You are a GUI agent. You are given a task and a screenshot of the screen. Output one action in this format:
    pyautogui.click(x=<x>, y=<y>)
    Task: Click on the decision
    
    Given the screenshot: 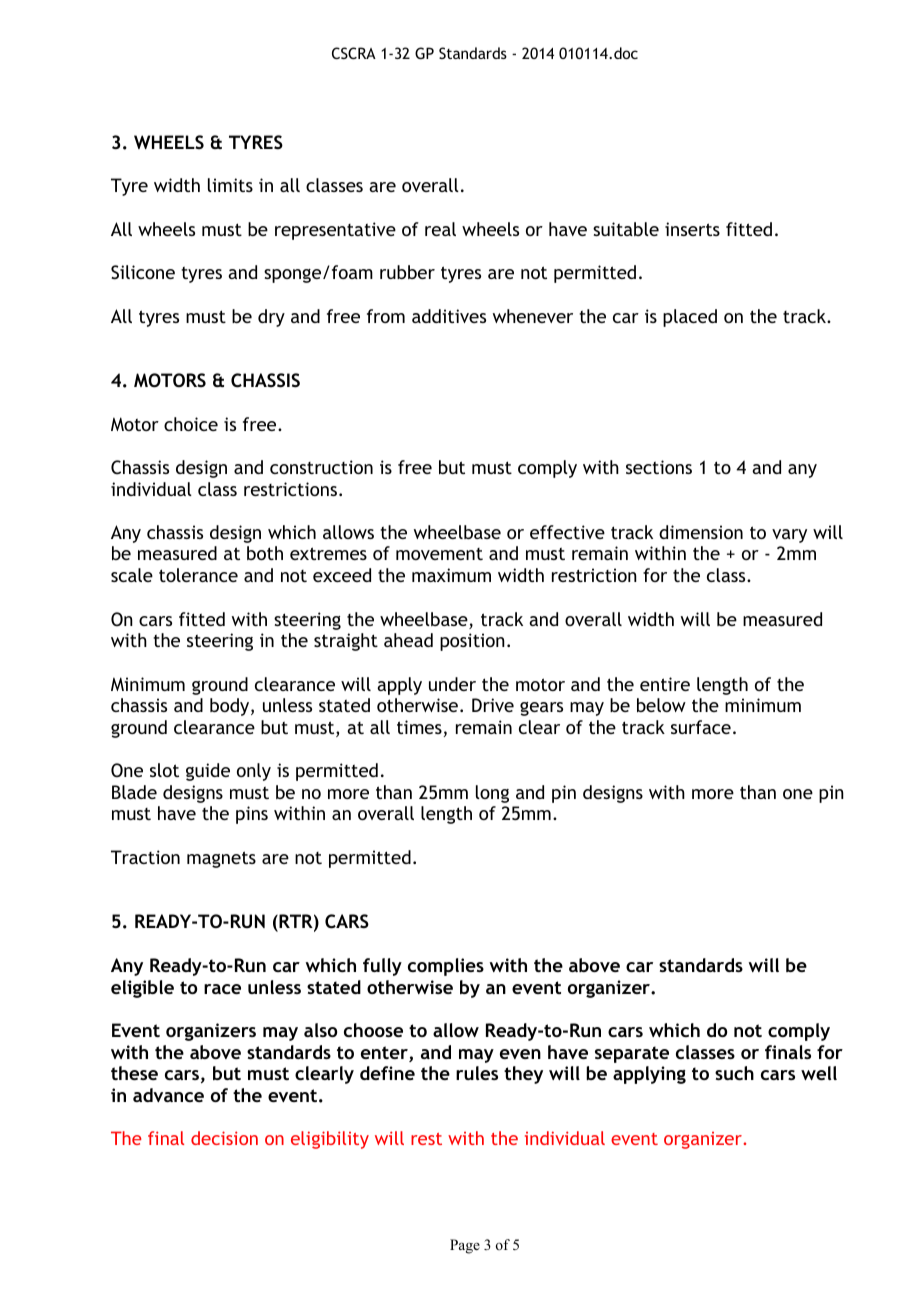 What is the action you would take?
    pyautogui.click(x=224, y=1138)
